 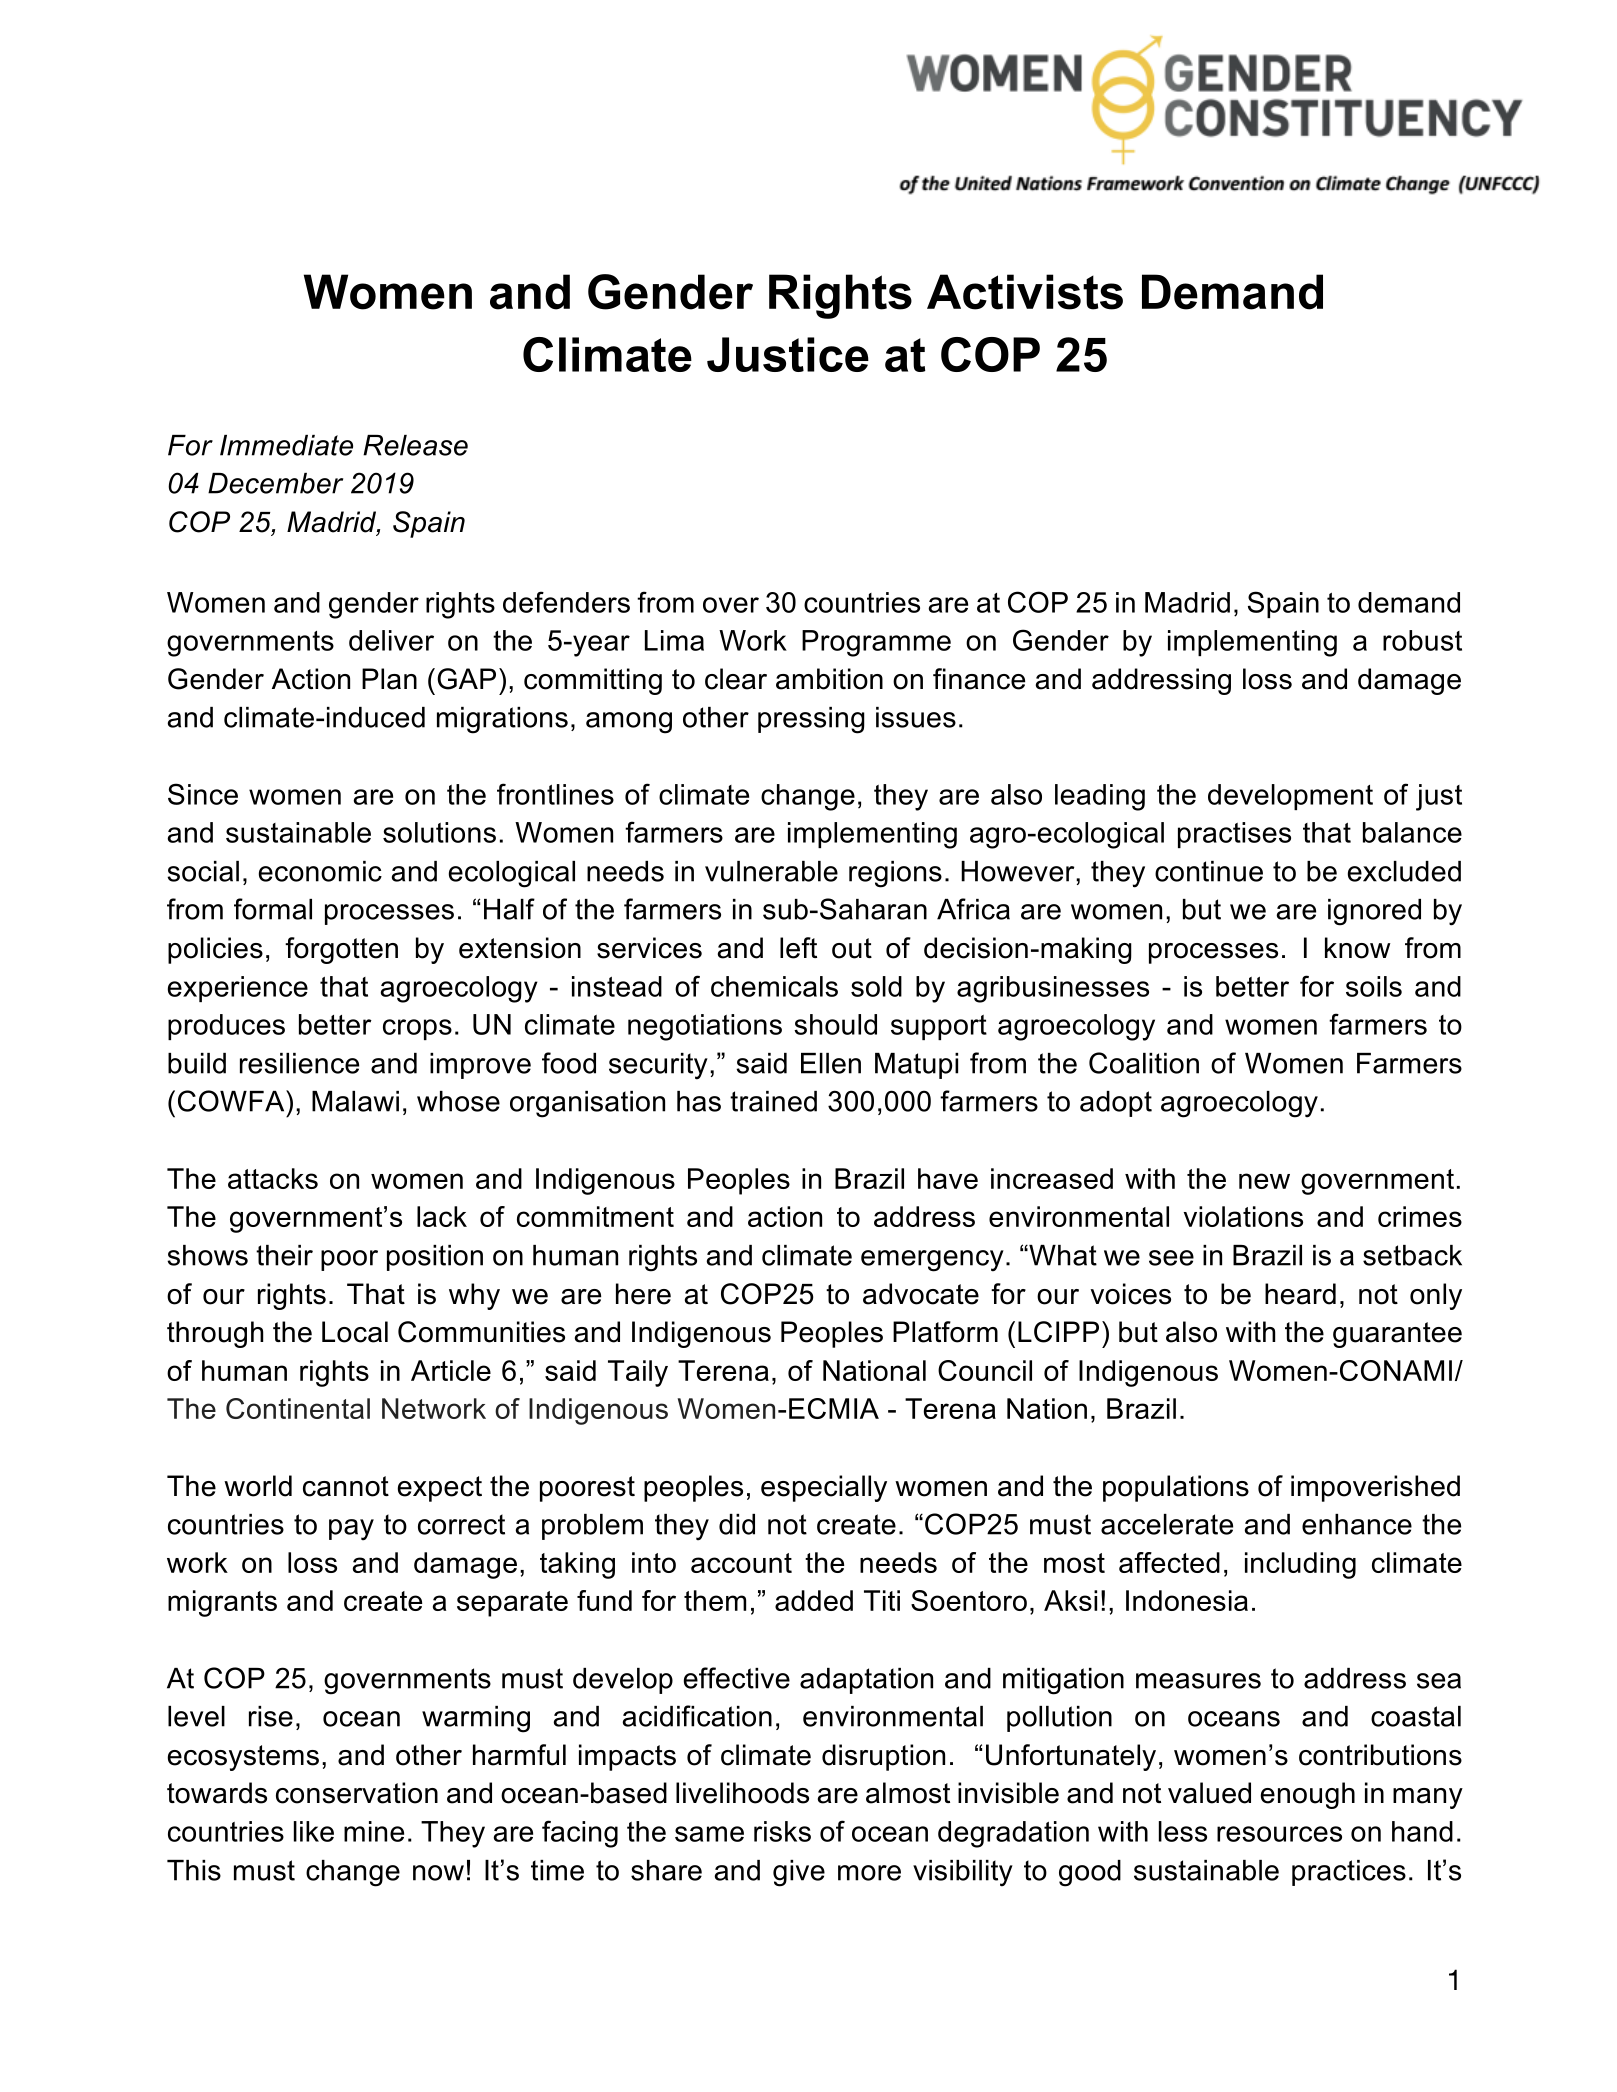 What do you see at coordinates (1279, 1834) in the page?
I see `resources` at bounding box center [1279, 1834].
